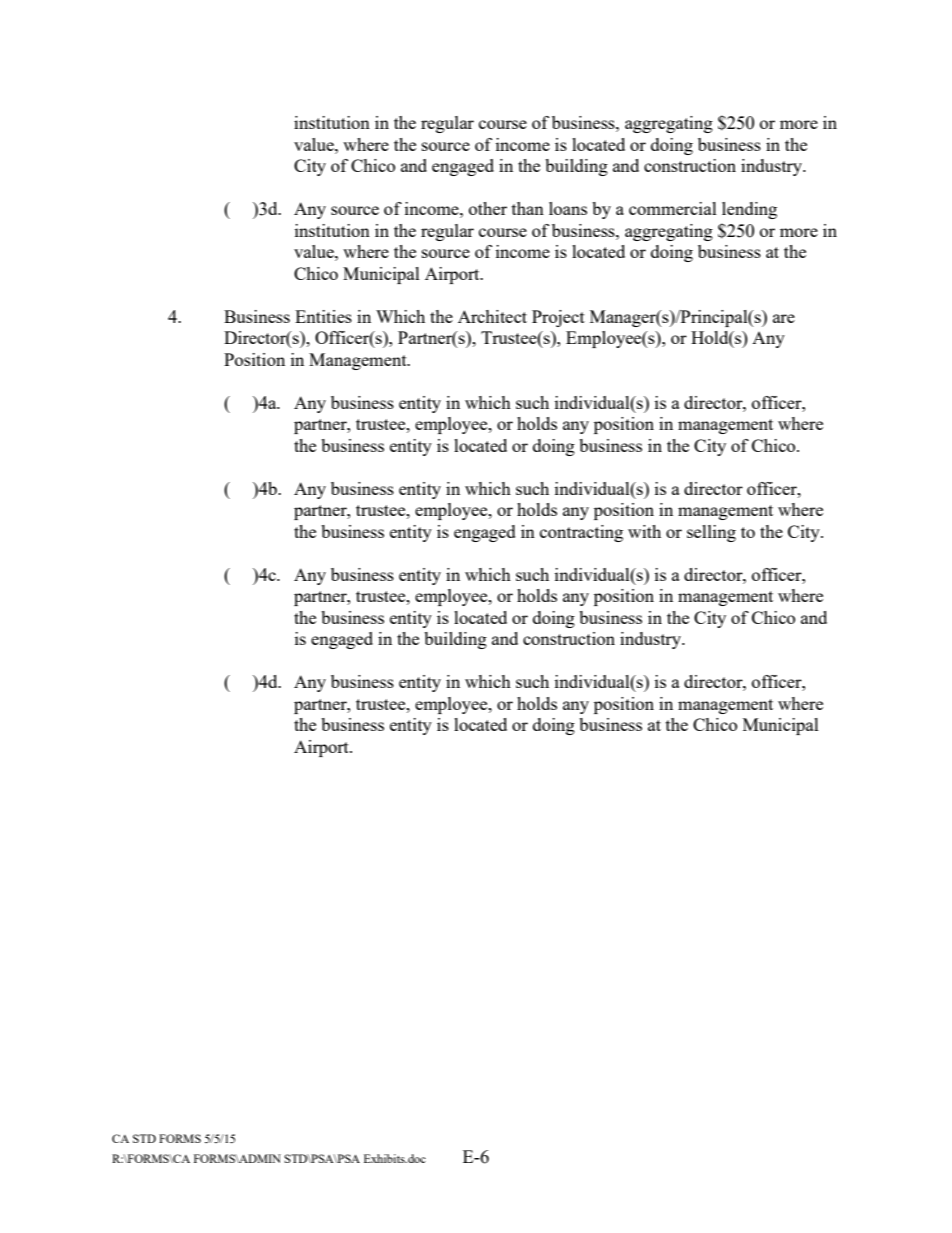 This document has height=1233, width=952. What do you see at coordinates (492, 316) in the document?
I see `Architect` at bounding box center [492, 316].
